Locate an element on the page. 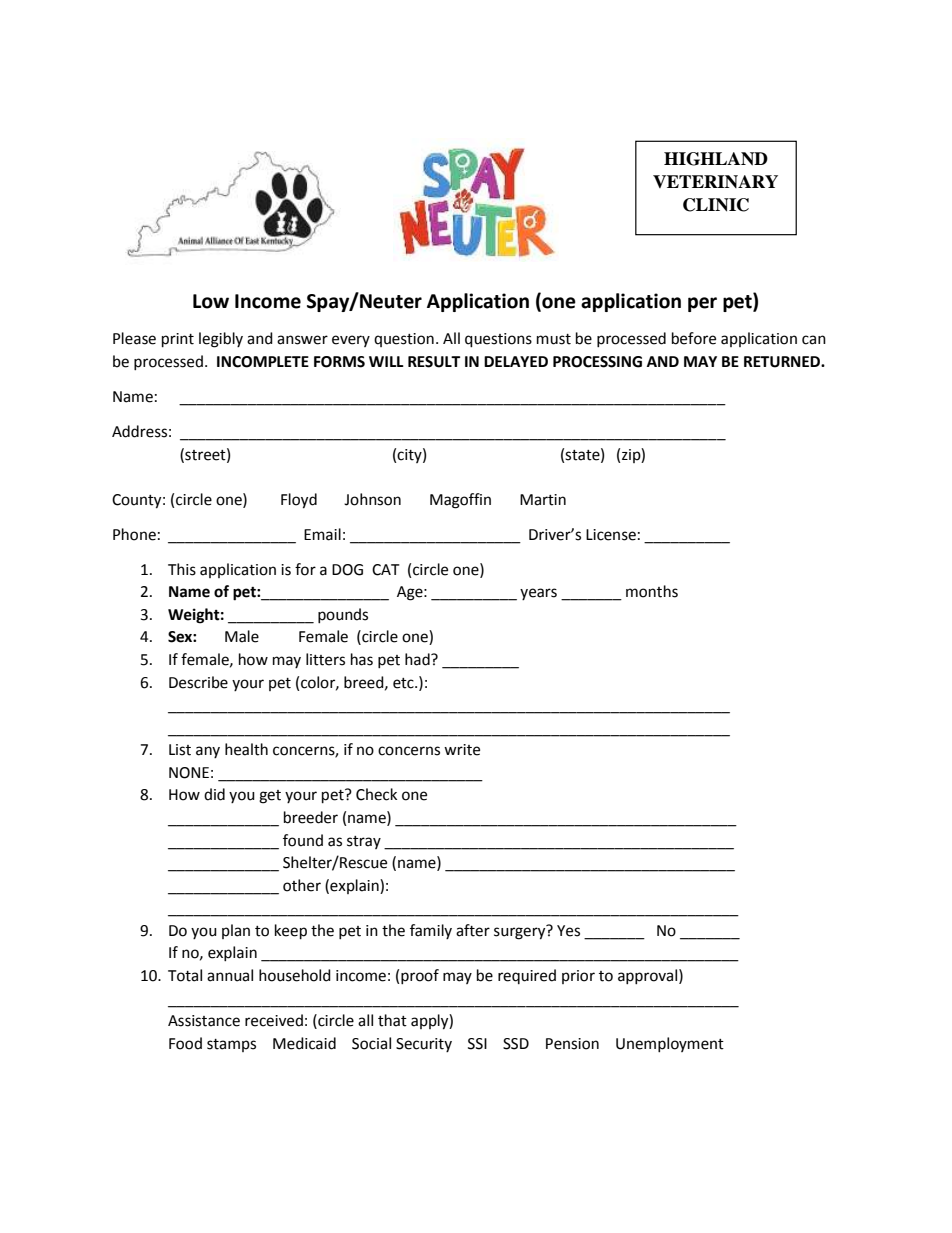  Low is located at coordinates (211, 301).
